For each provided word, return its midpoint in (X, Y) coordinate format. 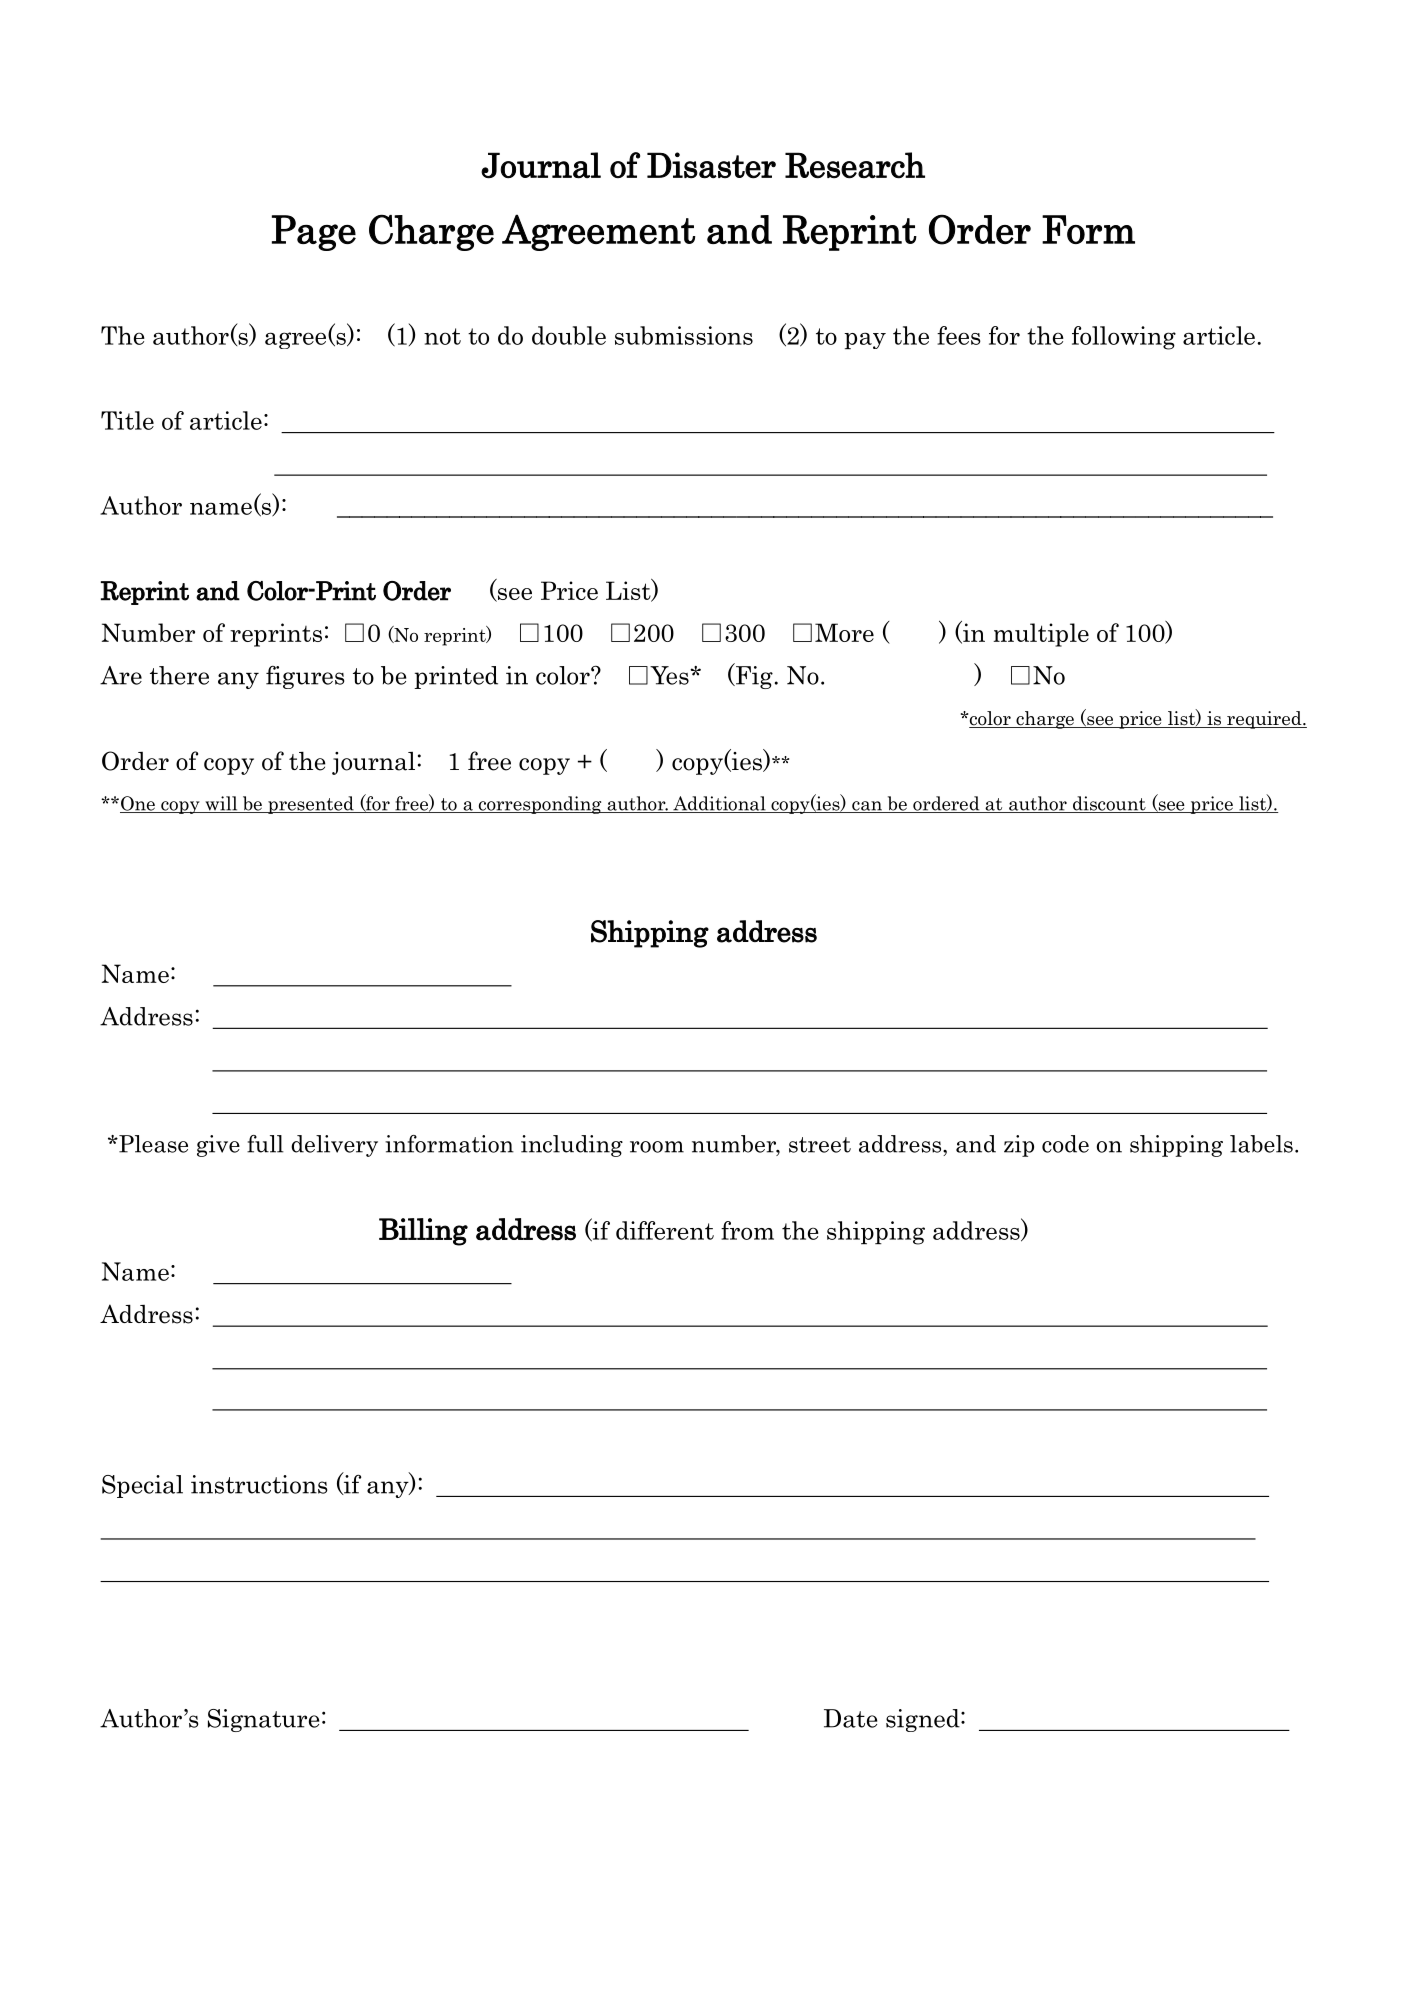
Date (850, 1718)
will (221, 804)
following (1124, 338)
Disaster (711, 165)
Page (314, 233)
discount (1109, 804)
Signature (263, 1720)
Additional (719, 804)
